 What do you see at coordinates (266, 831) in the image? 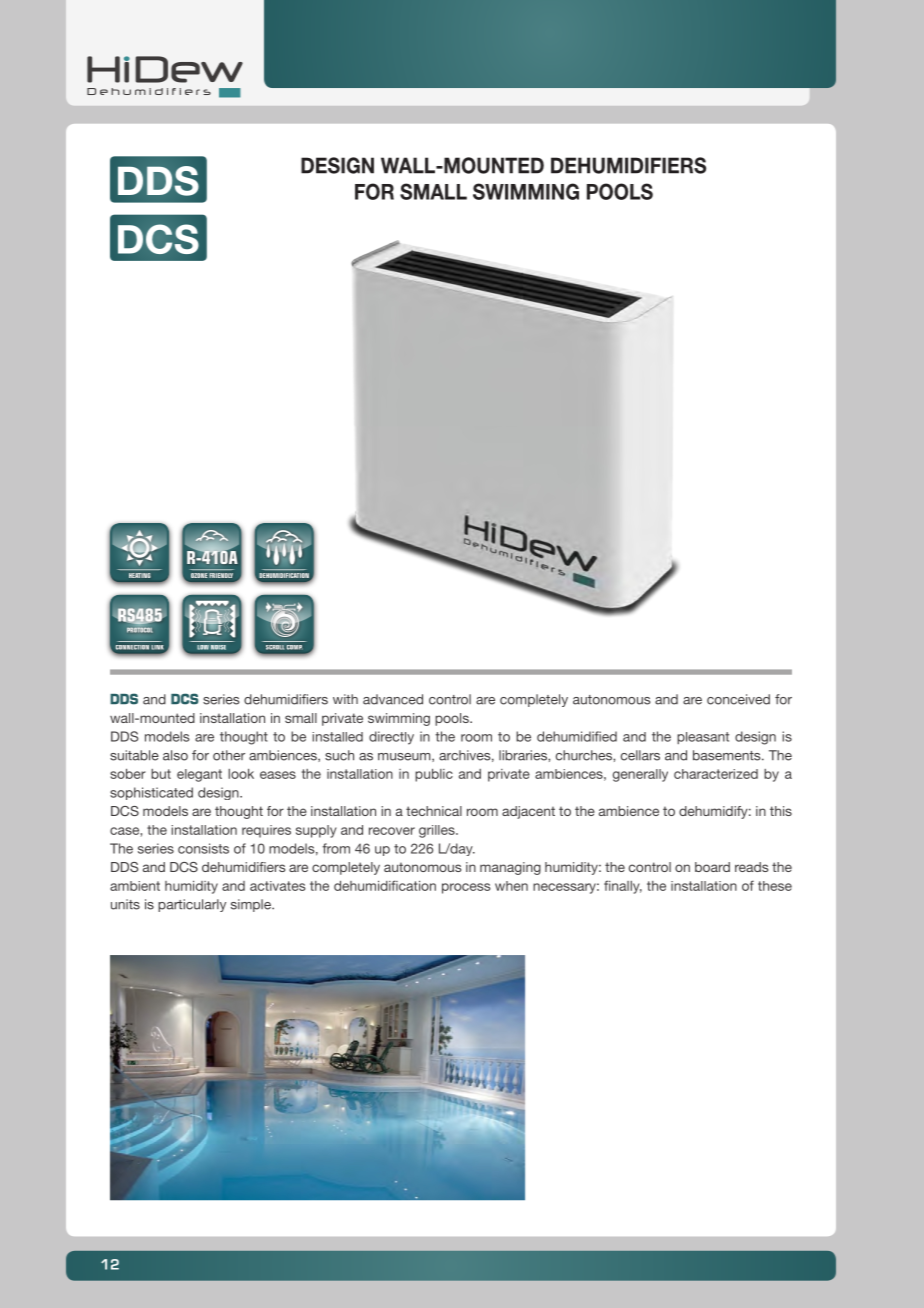
I see `requires` at bounding box center [266, 831].
